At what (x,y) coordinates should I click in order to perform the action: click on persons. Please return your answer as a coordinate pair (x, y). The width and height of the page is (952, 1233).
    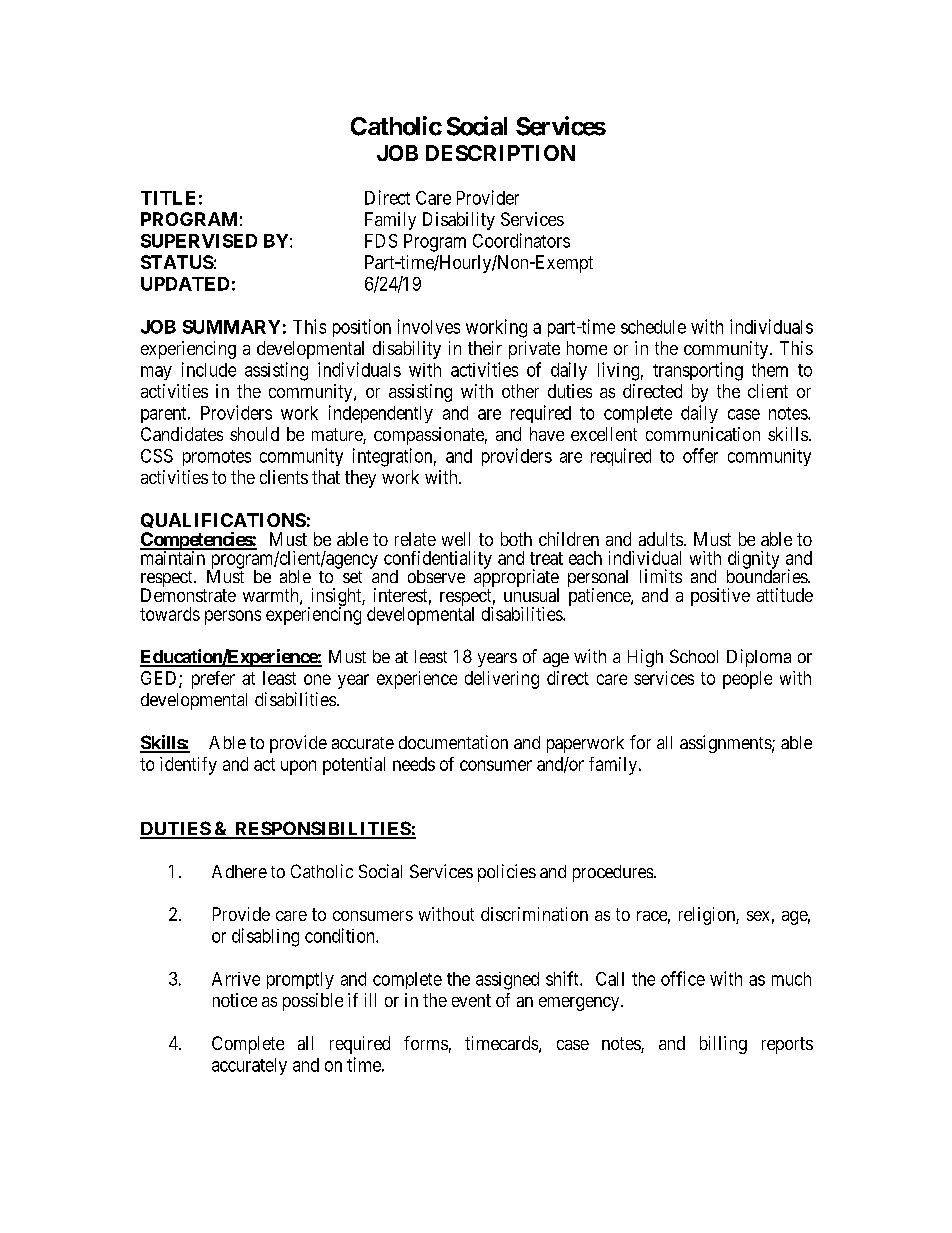
    Looking at the image, I should click on (233, 617).
